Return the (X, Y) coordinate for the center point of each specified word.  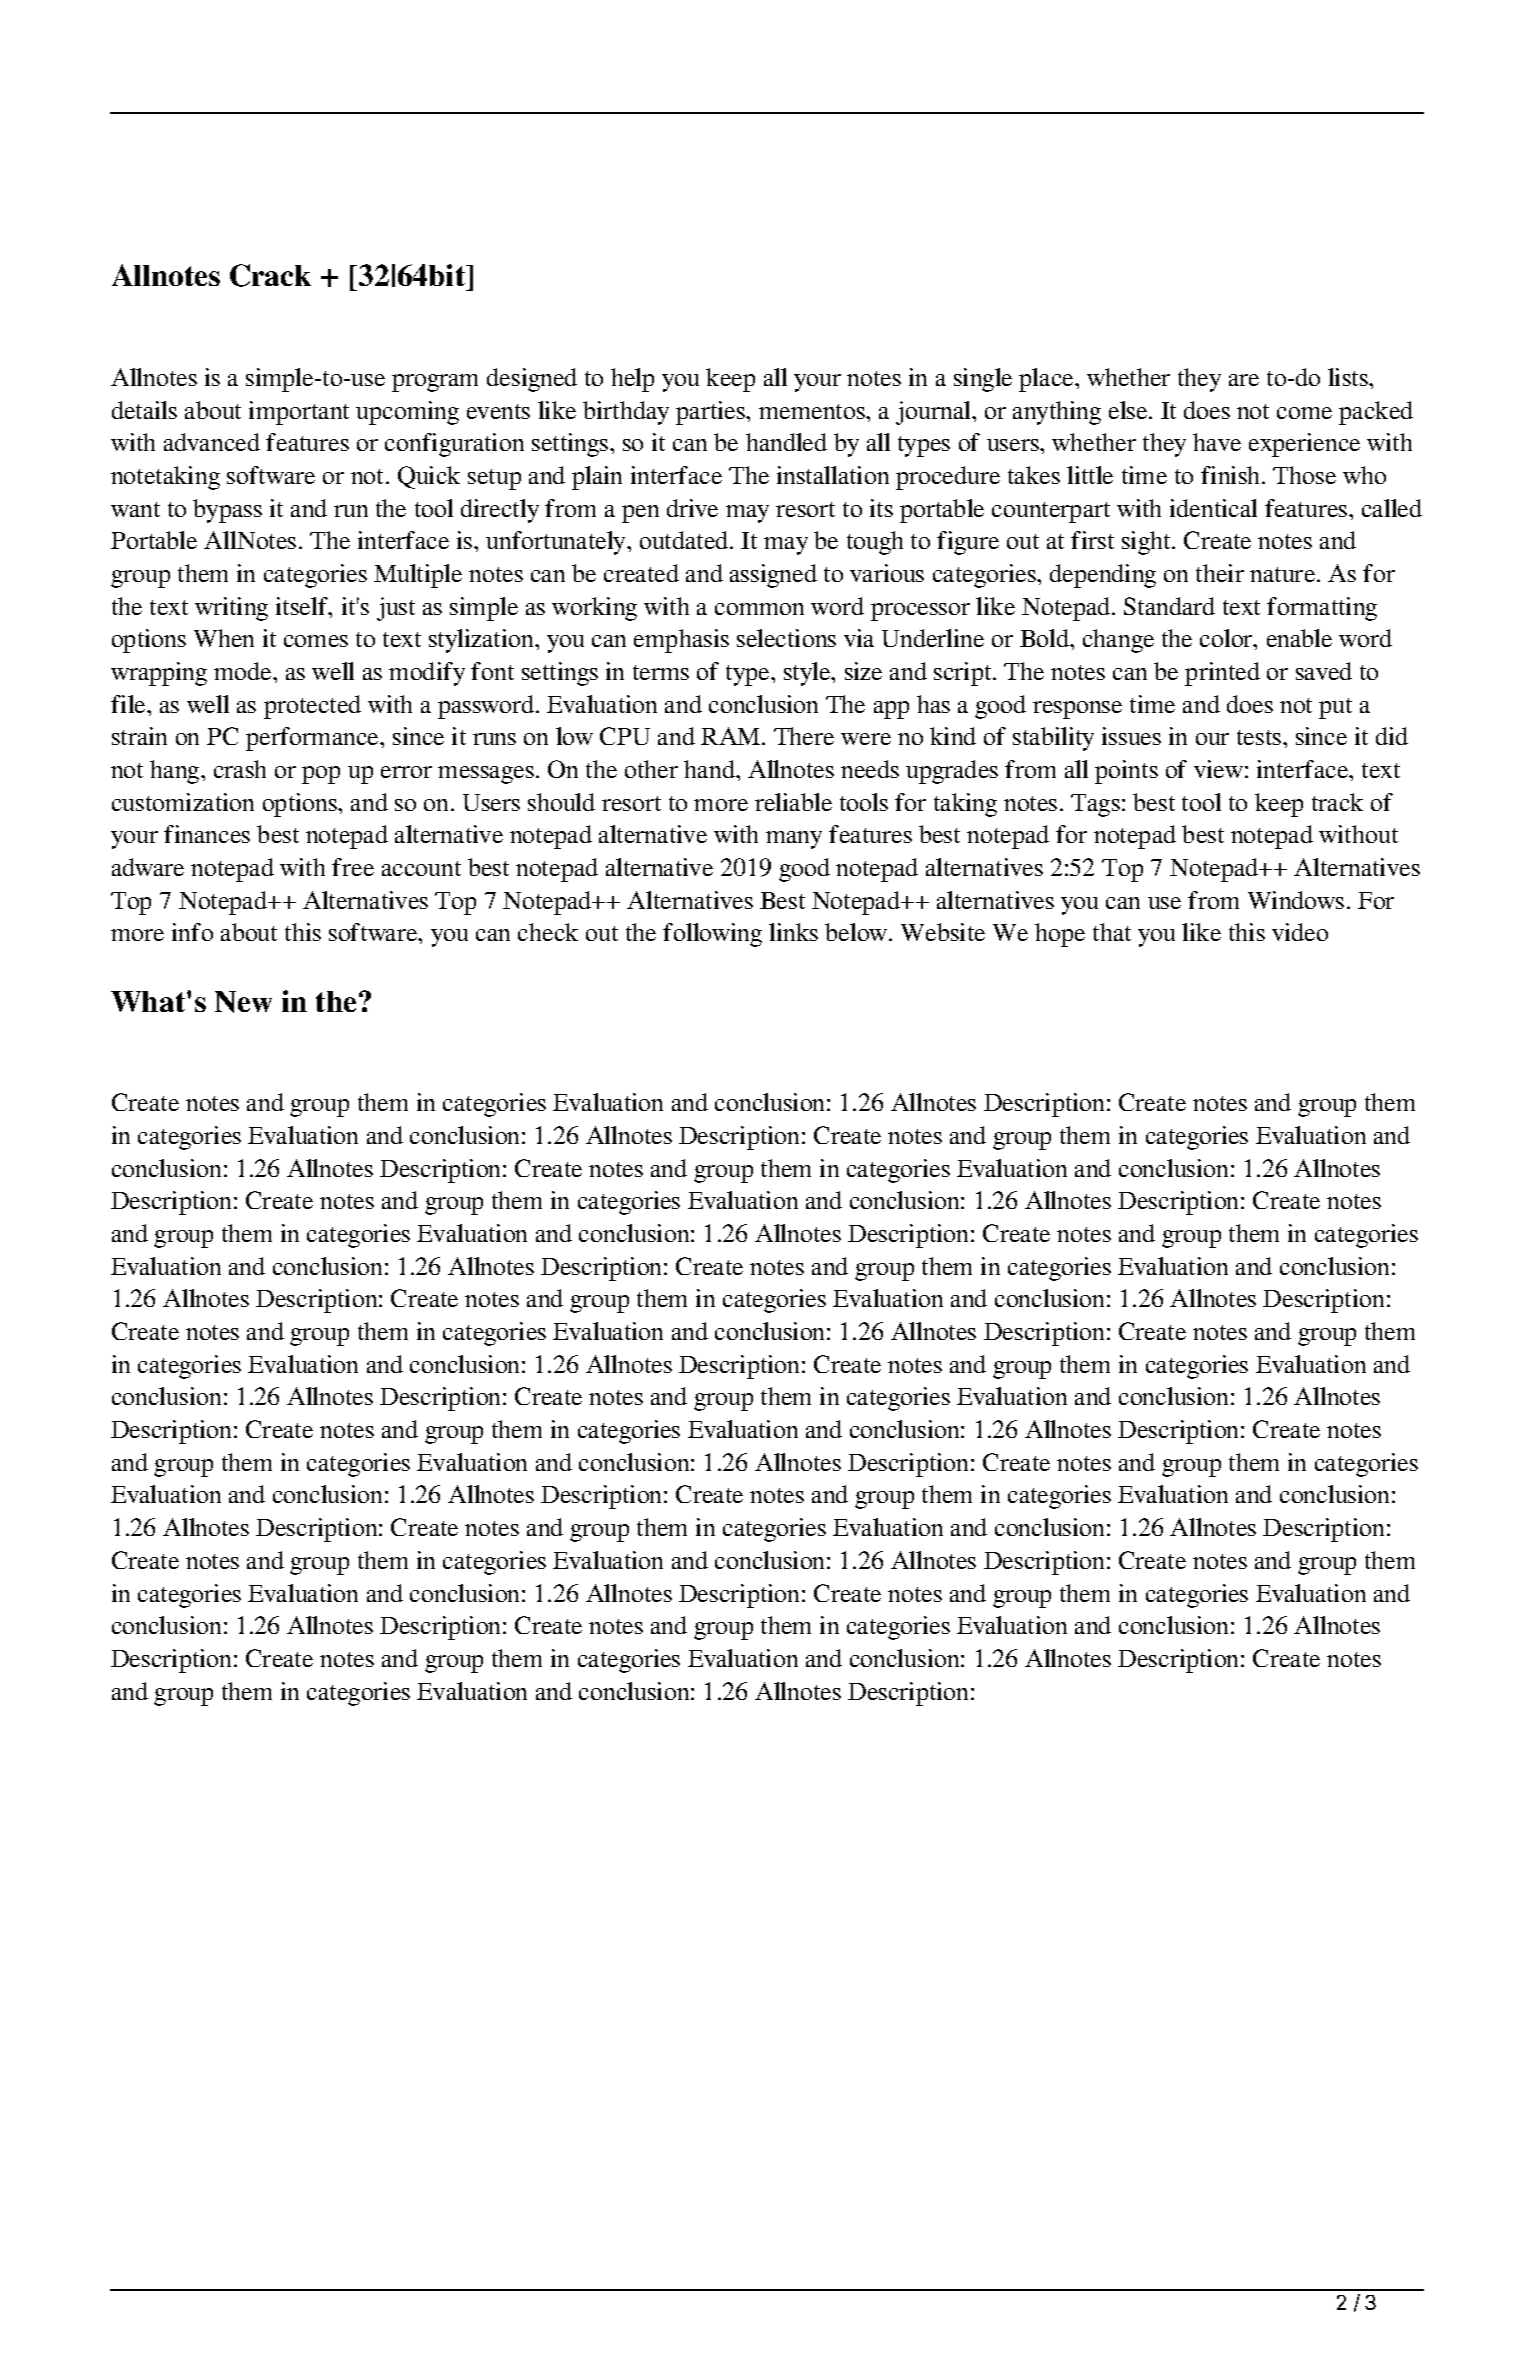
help (632, 380)
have (1217, 442)
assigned (773, 576)
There (804, 736)
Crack (270, 275)
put (1335, 708)
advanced (212, 442)
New (243, 1002)
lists (1349, 377)
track (1337, 802)
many (794, 840)
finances (207, 834)
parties (712, 413)
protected (312, 707)
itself (303, 606)
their (1220, 573)
